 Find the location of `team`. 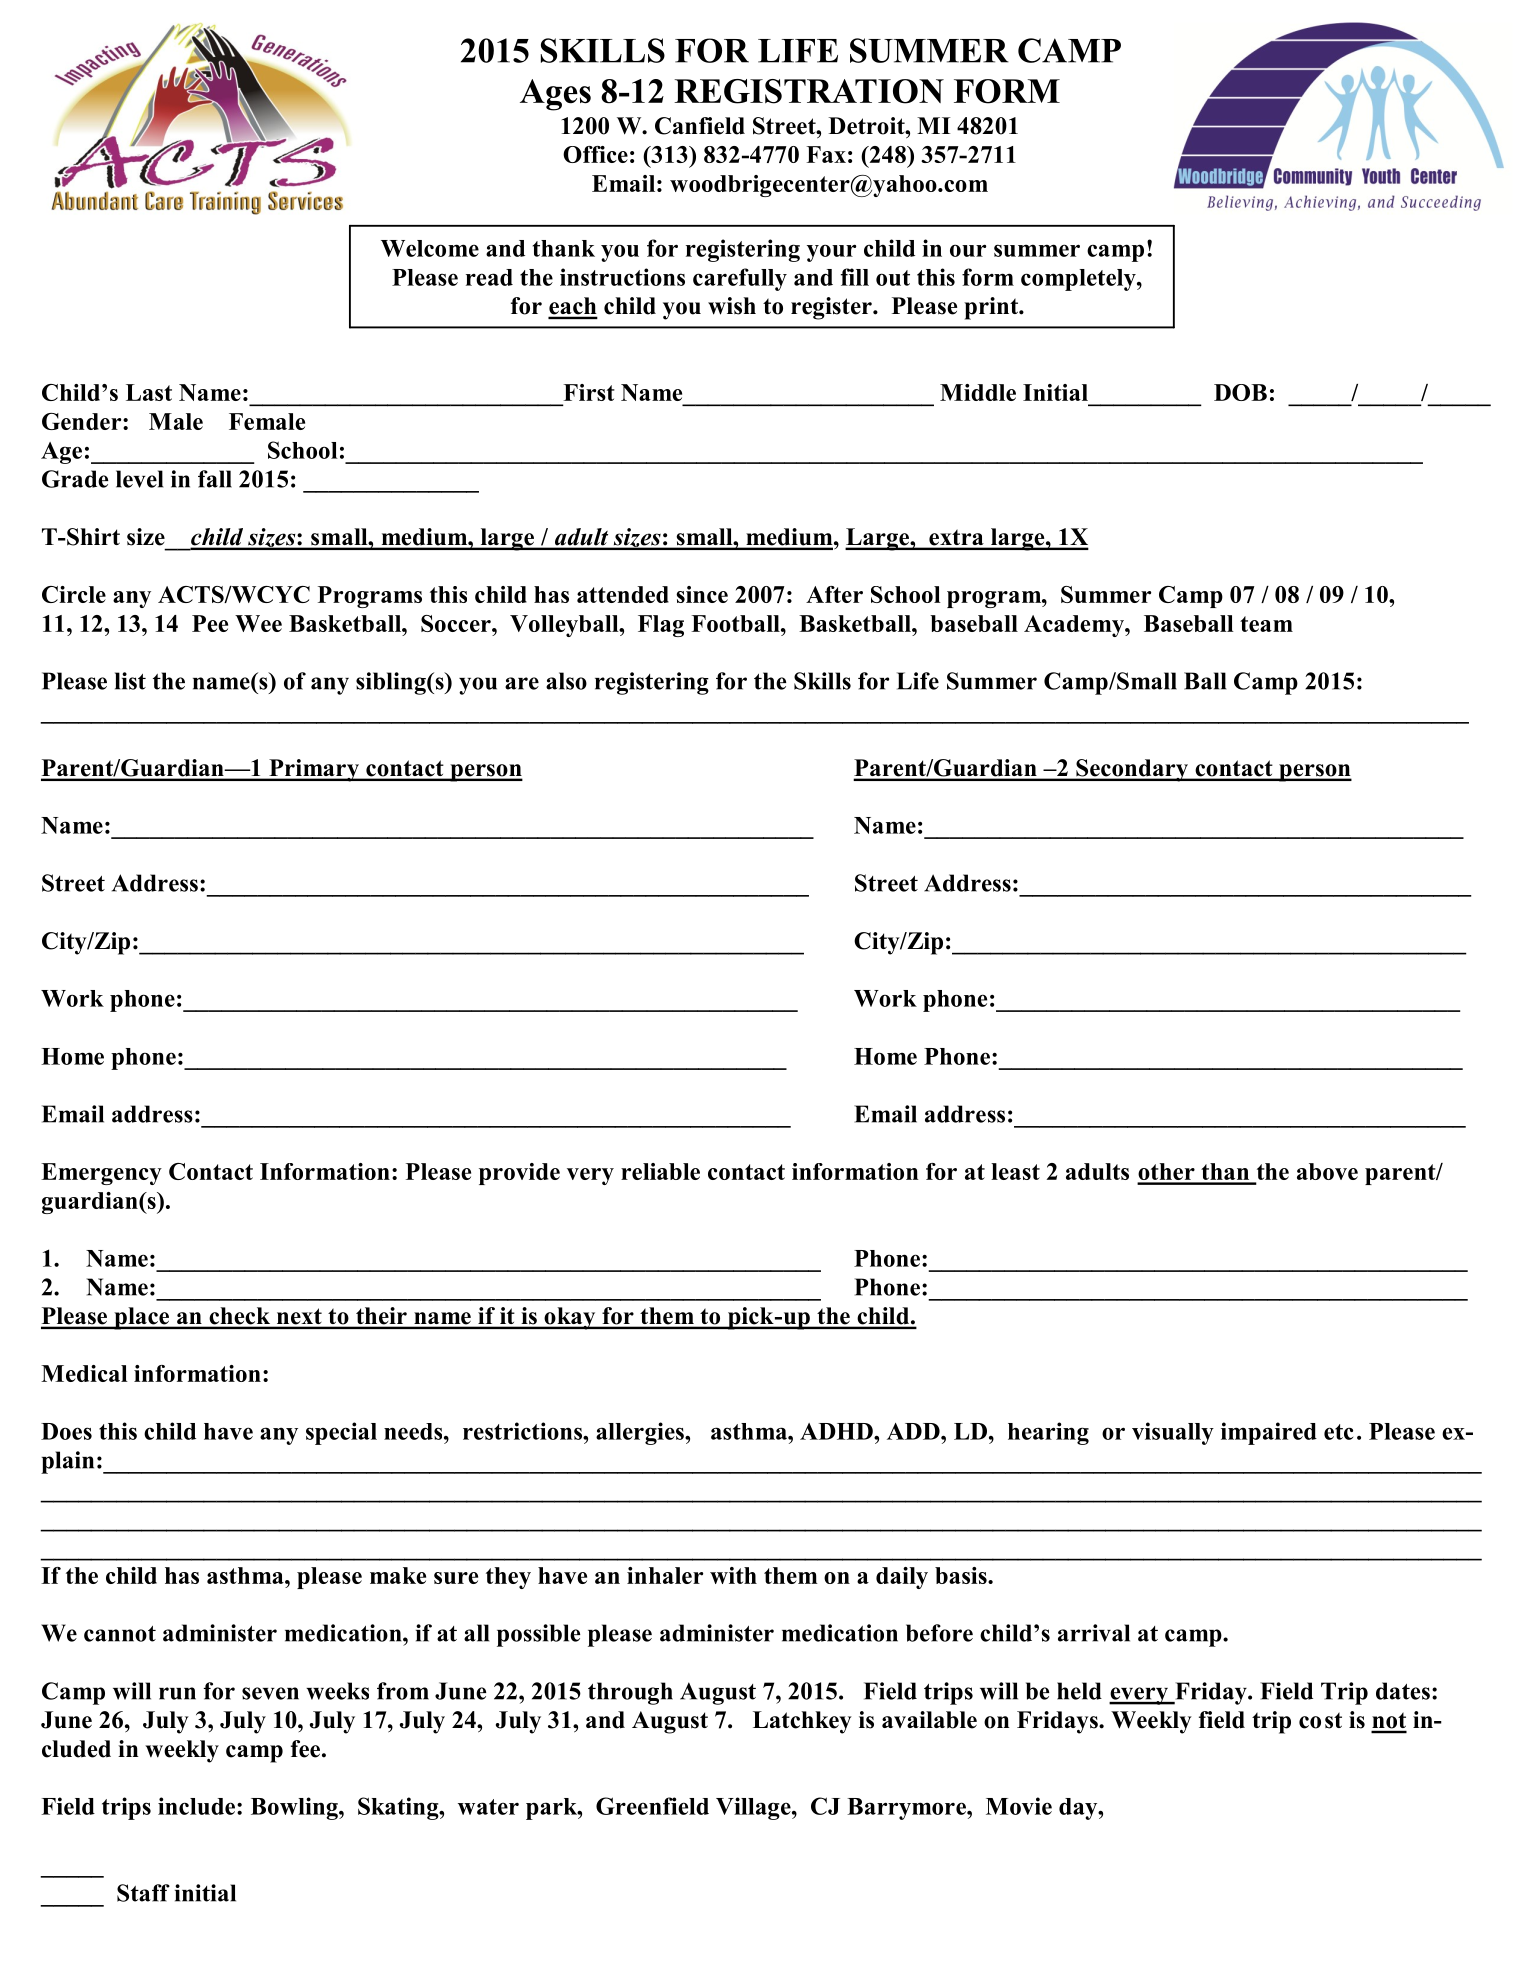

team is located at coordinates (1266, 624).
